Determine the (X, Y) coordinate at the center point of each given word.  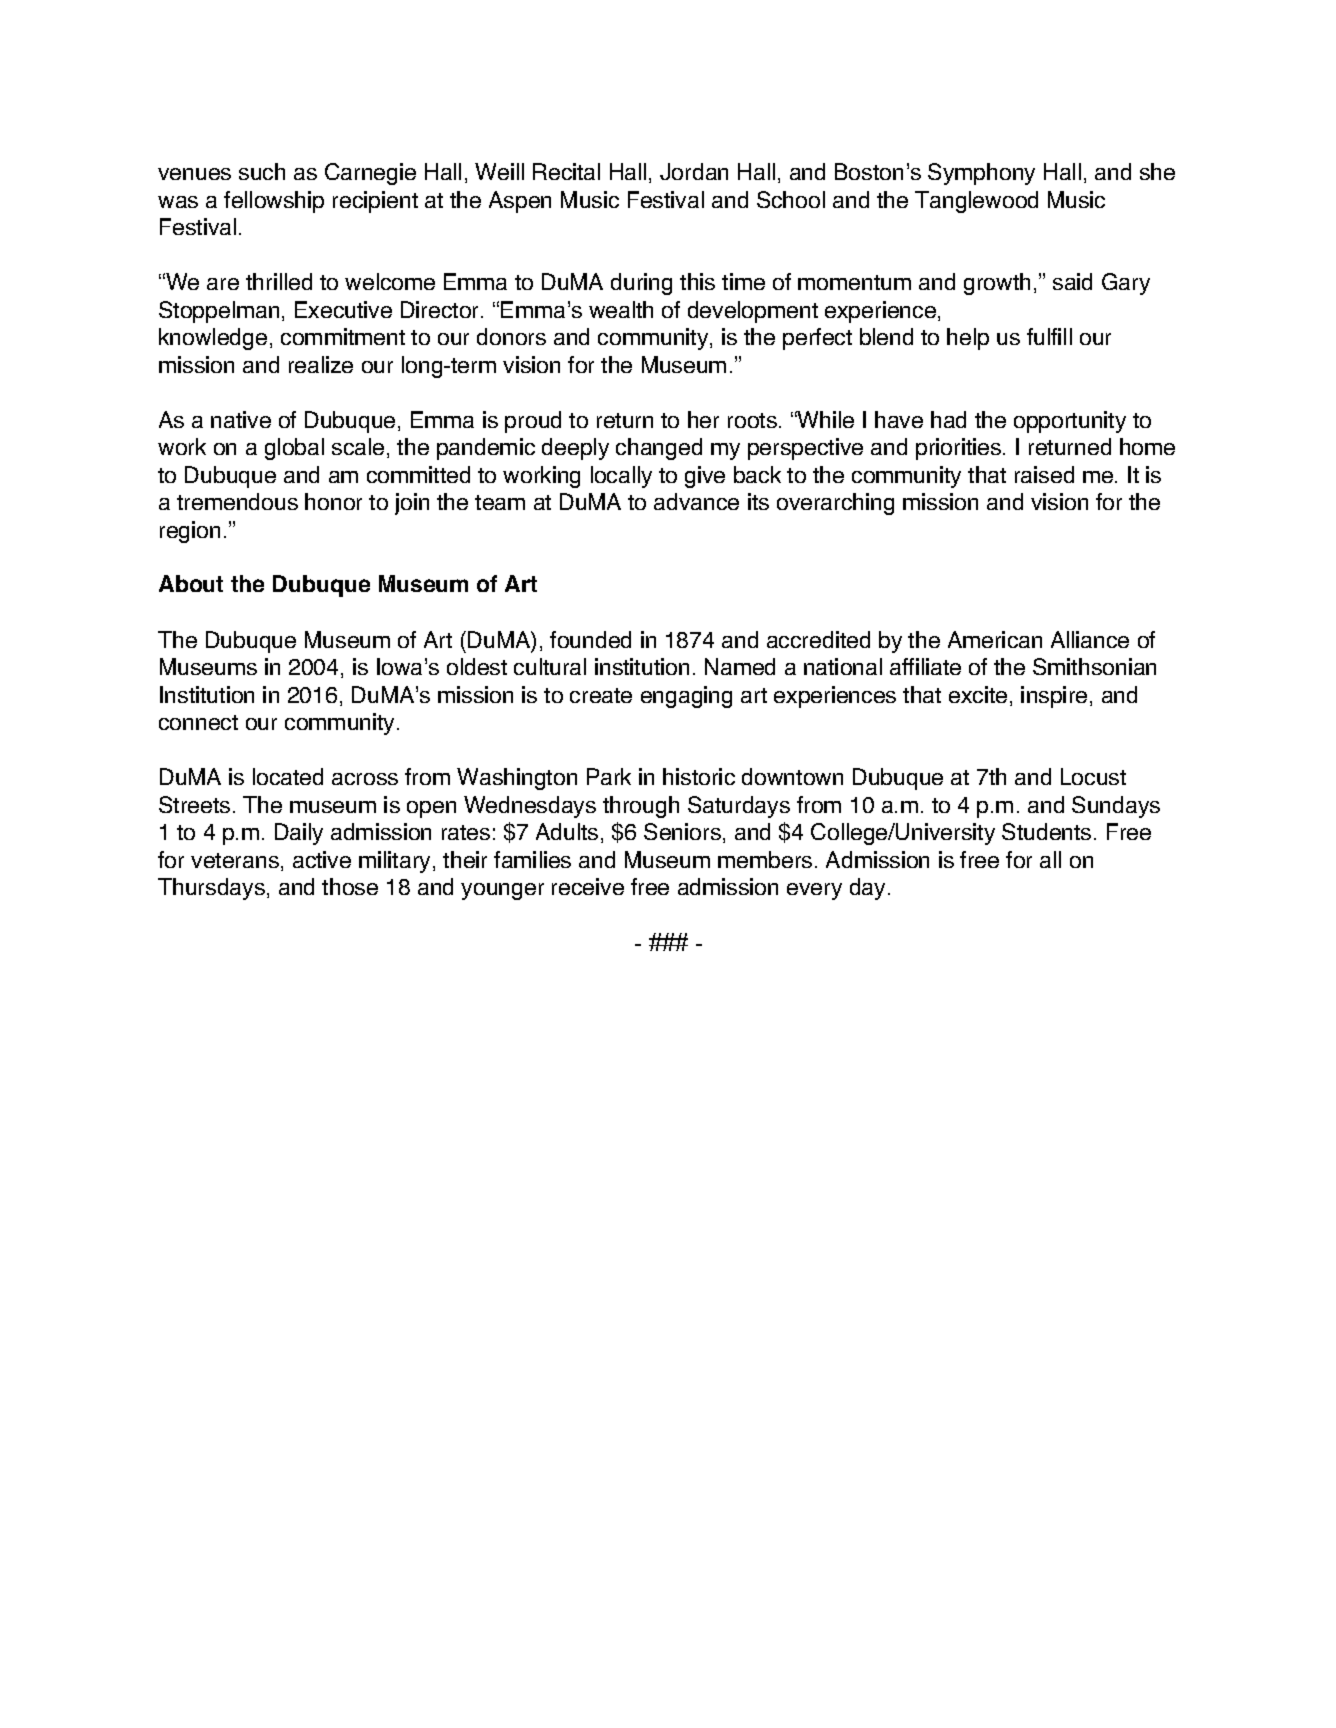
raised (1044, 474)
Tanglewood (976, 202)
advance (696, 501)
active (322, 859)
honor (333, 501)
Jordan (694, 171)
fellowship (274, 202)
